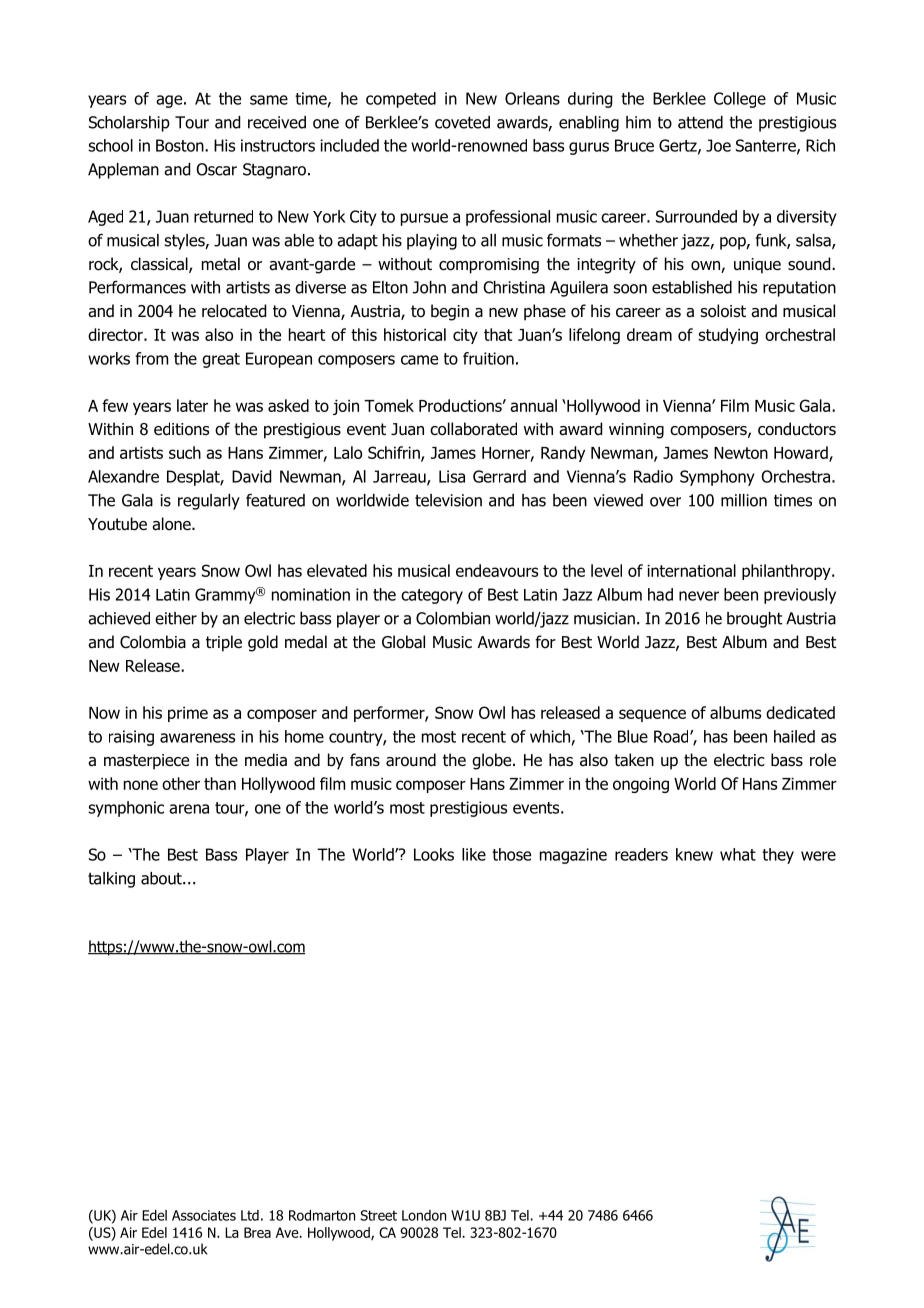 The height and width of the image is (1308, 924). What do you see at coordinates (189, 809) in the image?
I see `arena` at bounding box center [189, 809].
